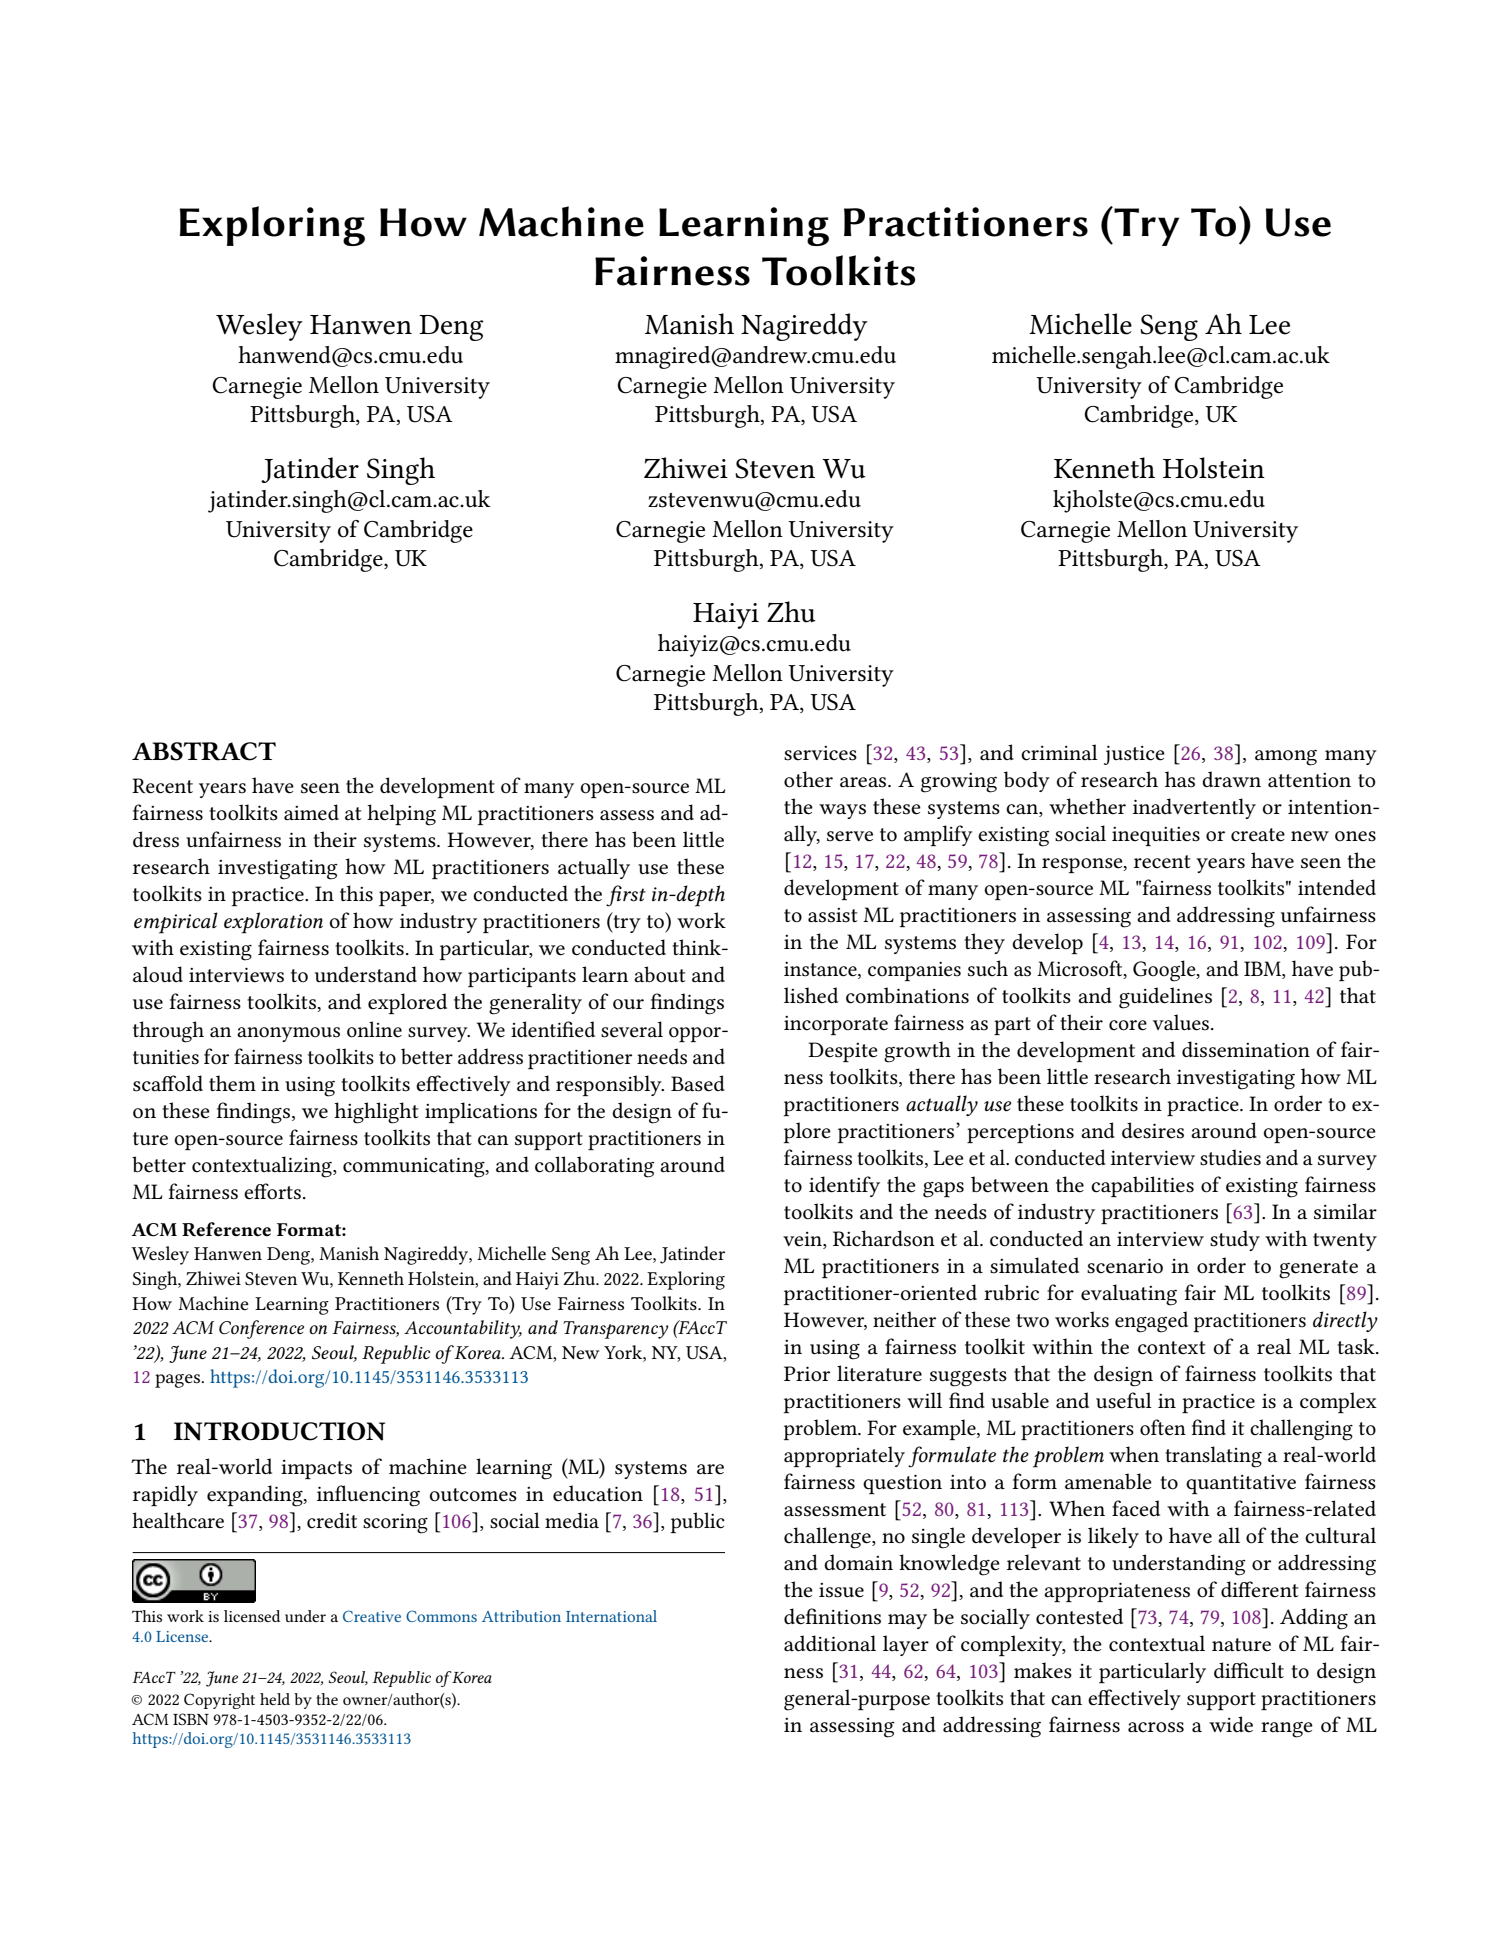 The image size is (1509, 1953). I want to click on Prior, so click(807, 1374).
